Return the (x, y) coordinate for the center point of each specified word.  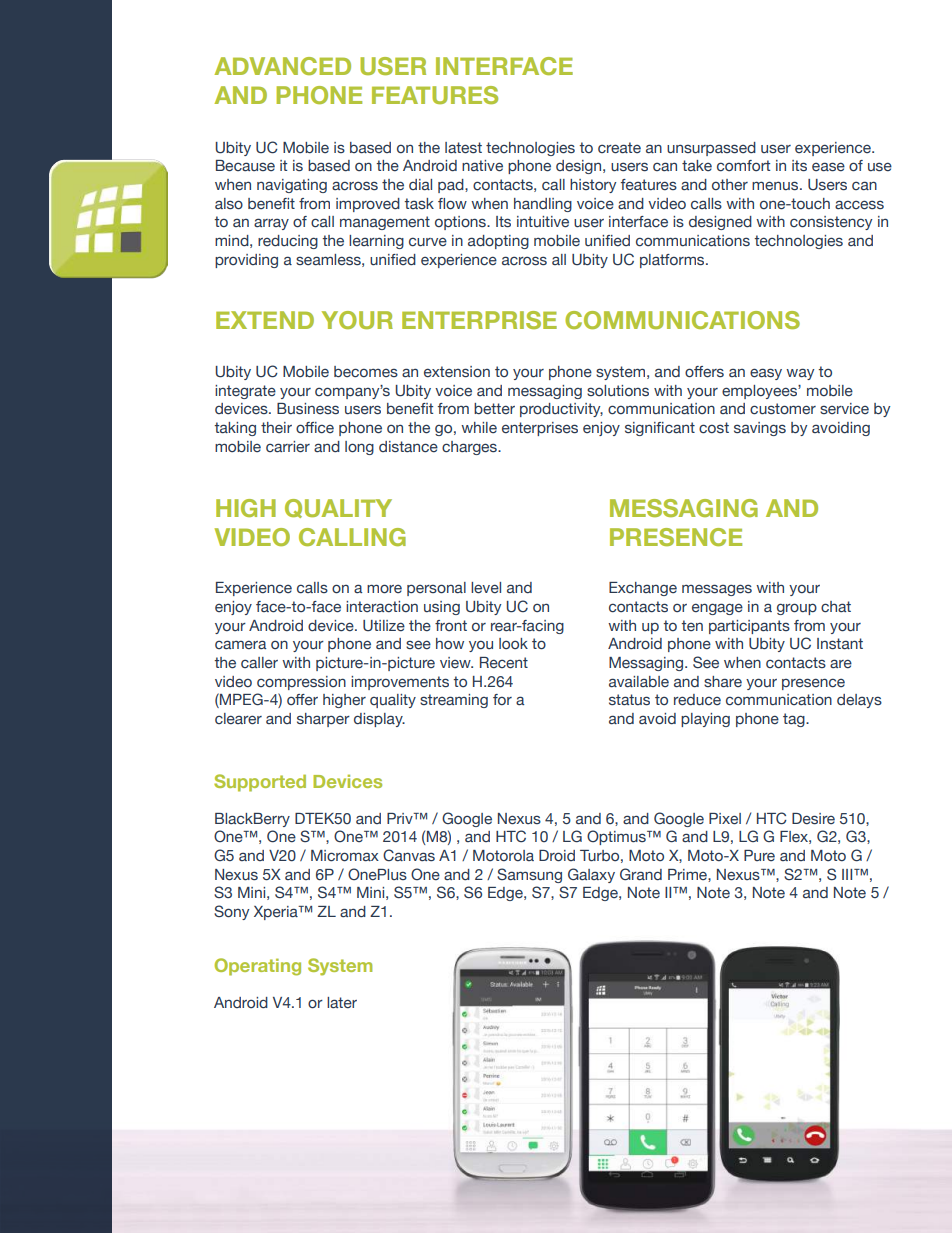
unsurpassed (711, 149)
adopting (498, 242)
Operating (257, 967)
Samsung (529, 875)
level (486, 588)
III (848, 874)
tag (795, 720)
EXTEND (265, 320)
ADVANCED (282, 66)
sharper (323, 720)
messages (717, 590)
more (384, 589)
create (619, 148)
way (800, 374)
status (629, 699)
